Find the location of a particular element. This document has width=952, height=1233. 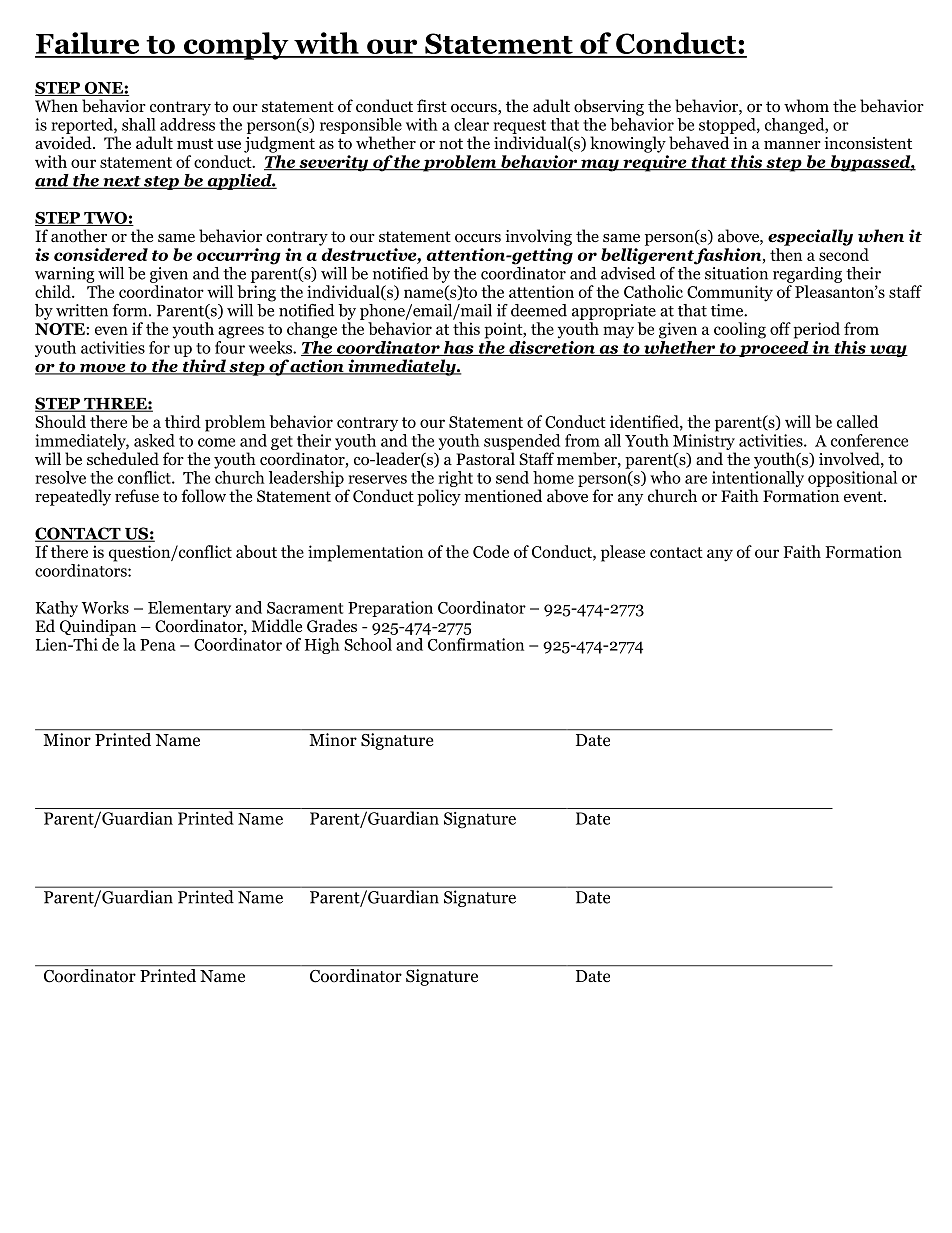

whom is located at coordinates (806, 106).
